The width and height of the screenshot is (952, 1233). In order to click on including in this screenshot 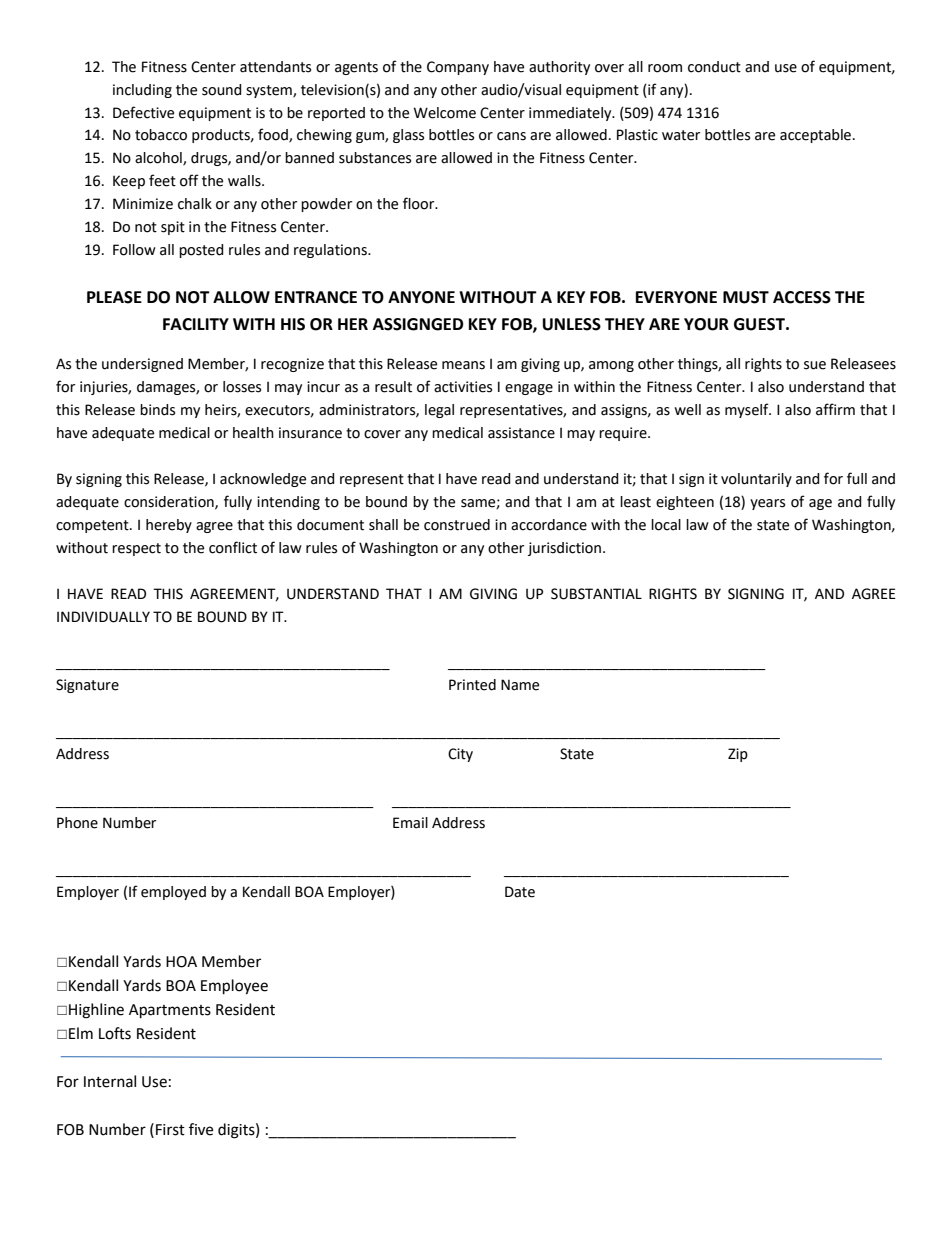, I will do `click(142, 91)`.
